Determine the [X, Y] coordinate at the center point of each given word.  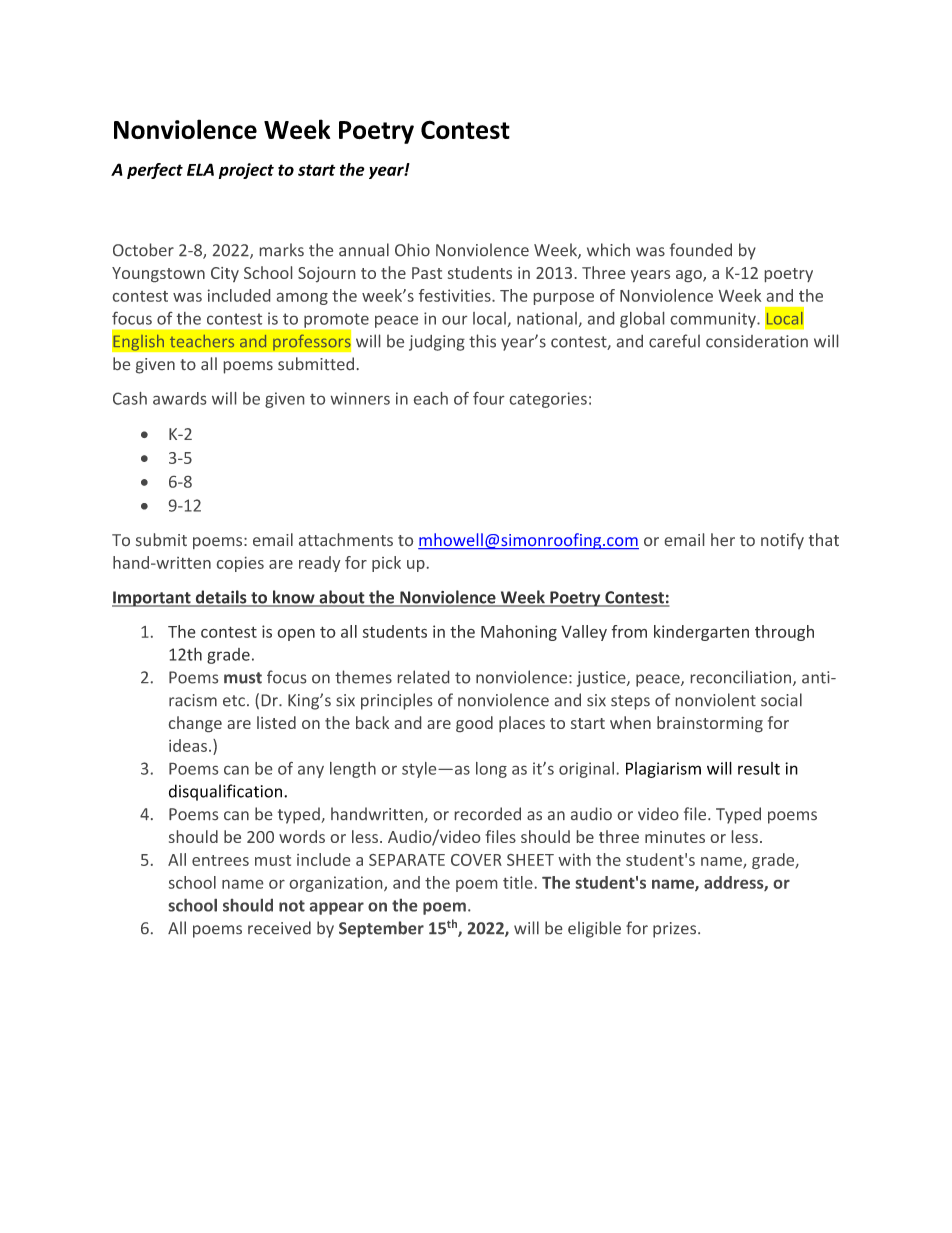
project [246, 171]
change [195, 724]
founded [701, 249]
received [279, 927]
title [518, 882]
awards [179, 398]
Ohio [412, 249]
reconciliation [742, 678]
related [423, 677]
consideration [757, 341]
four [489, 398]
